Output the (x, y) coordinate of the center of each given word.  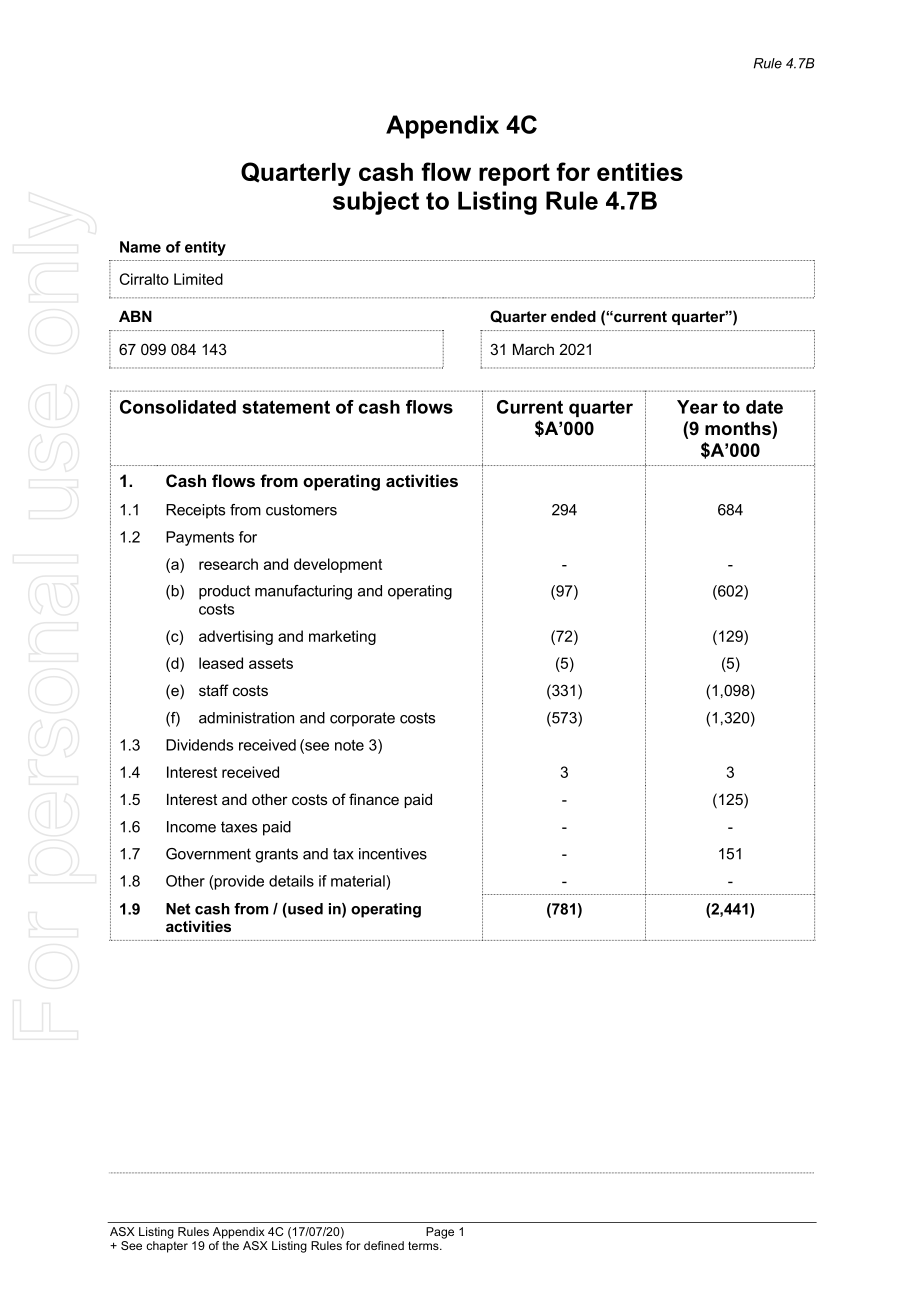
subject (376, 203)
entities (640, 172)
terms (424, 1245)
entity (205, 248)
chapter (167, 1247)
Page (440, 1233)
